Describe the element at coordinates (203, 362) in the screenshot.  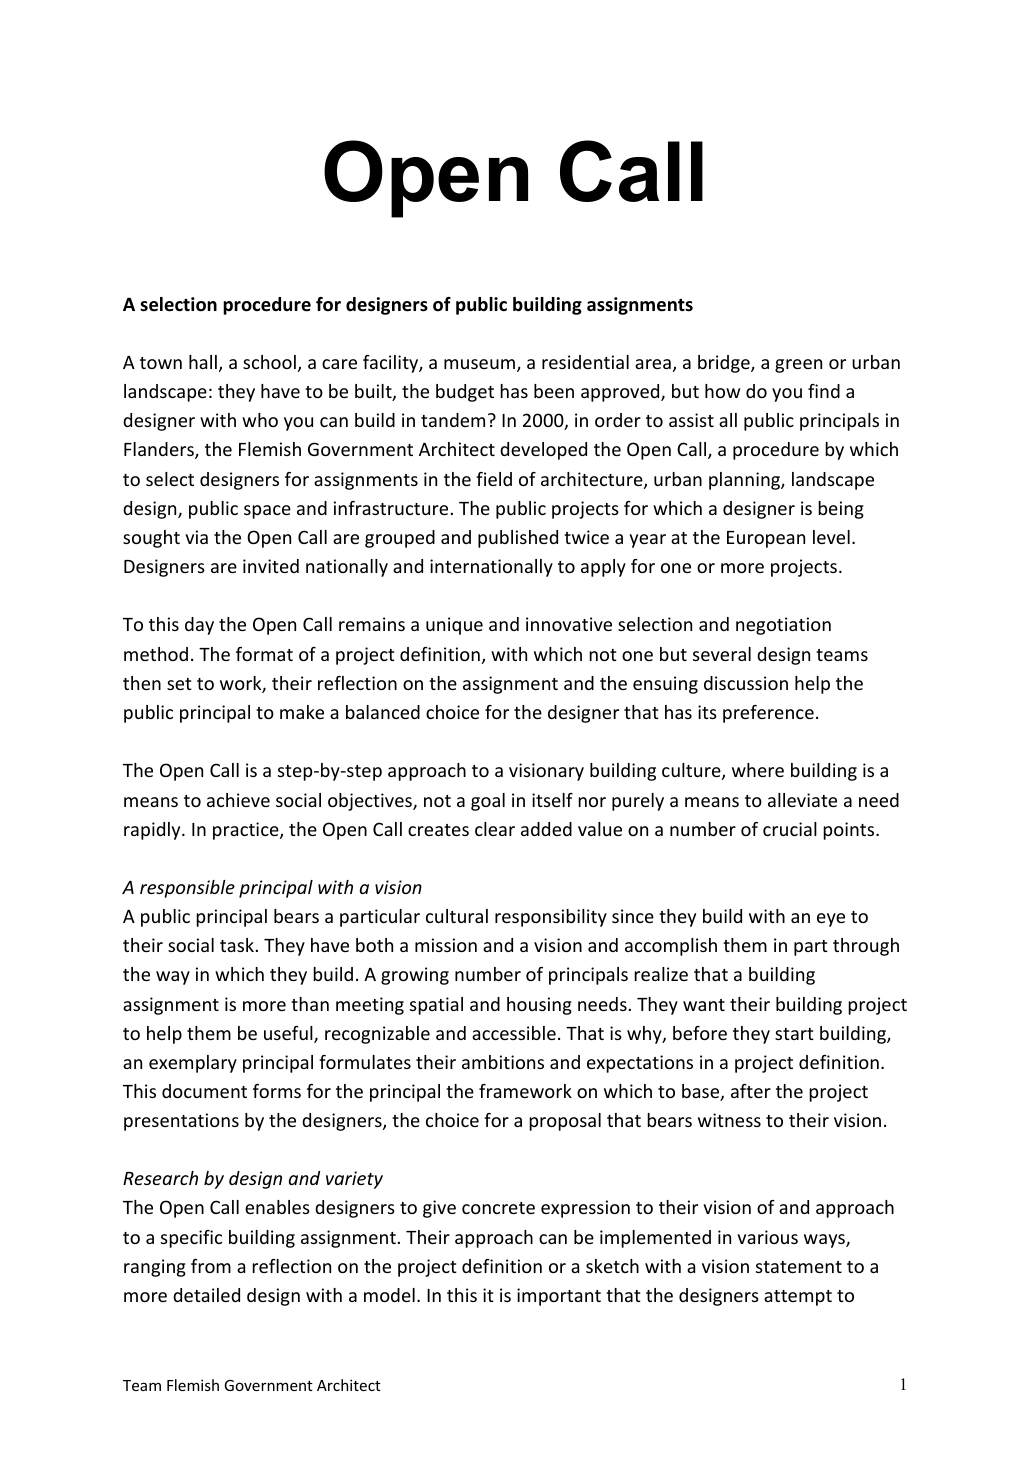
I see `hall` at that location.
